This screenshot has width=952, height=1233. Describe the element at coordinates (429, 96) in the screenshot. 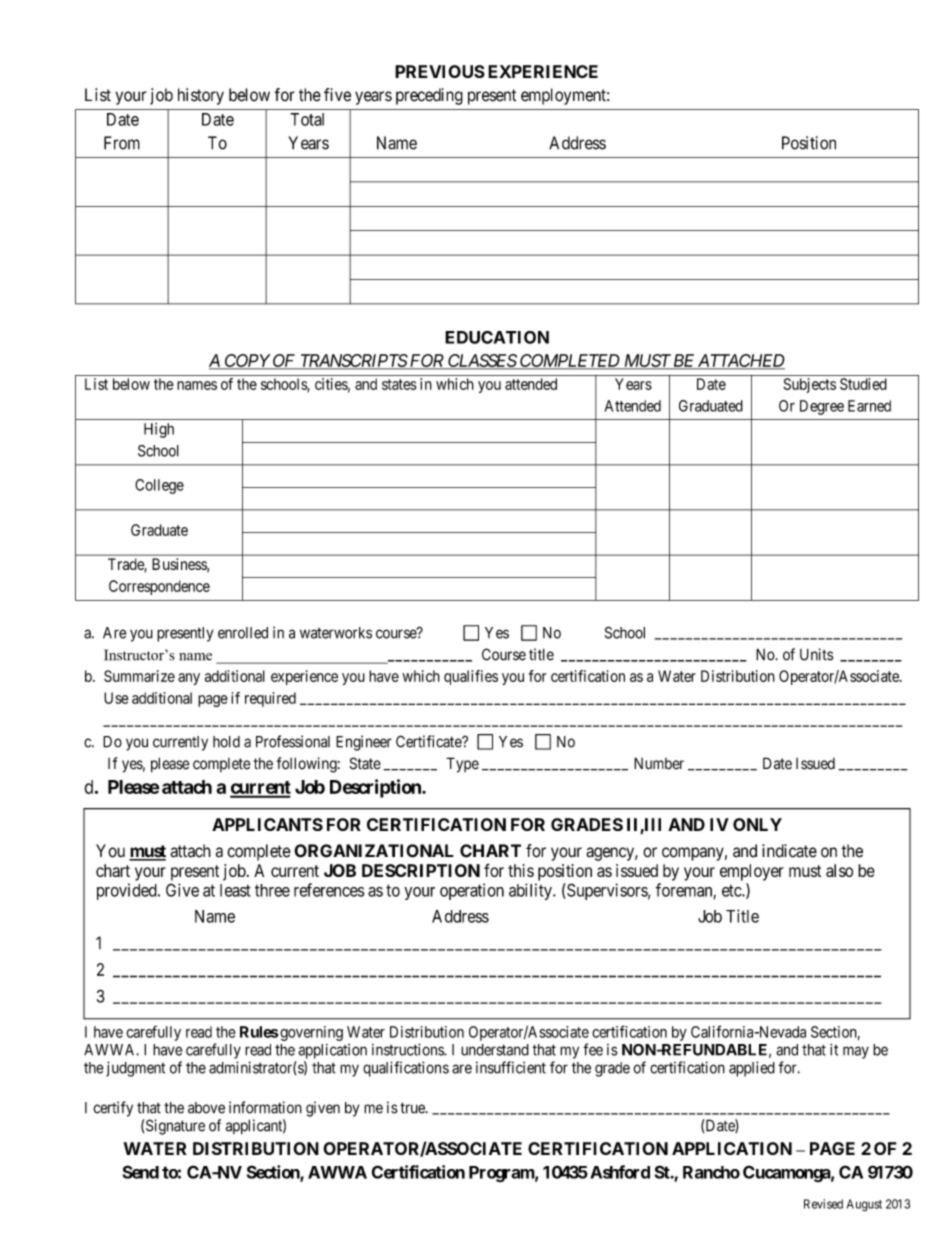

I see `preceding` at that location.
